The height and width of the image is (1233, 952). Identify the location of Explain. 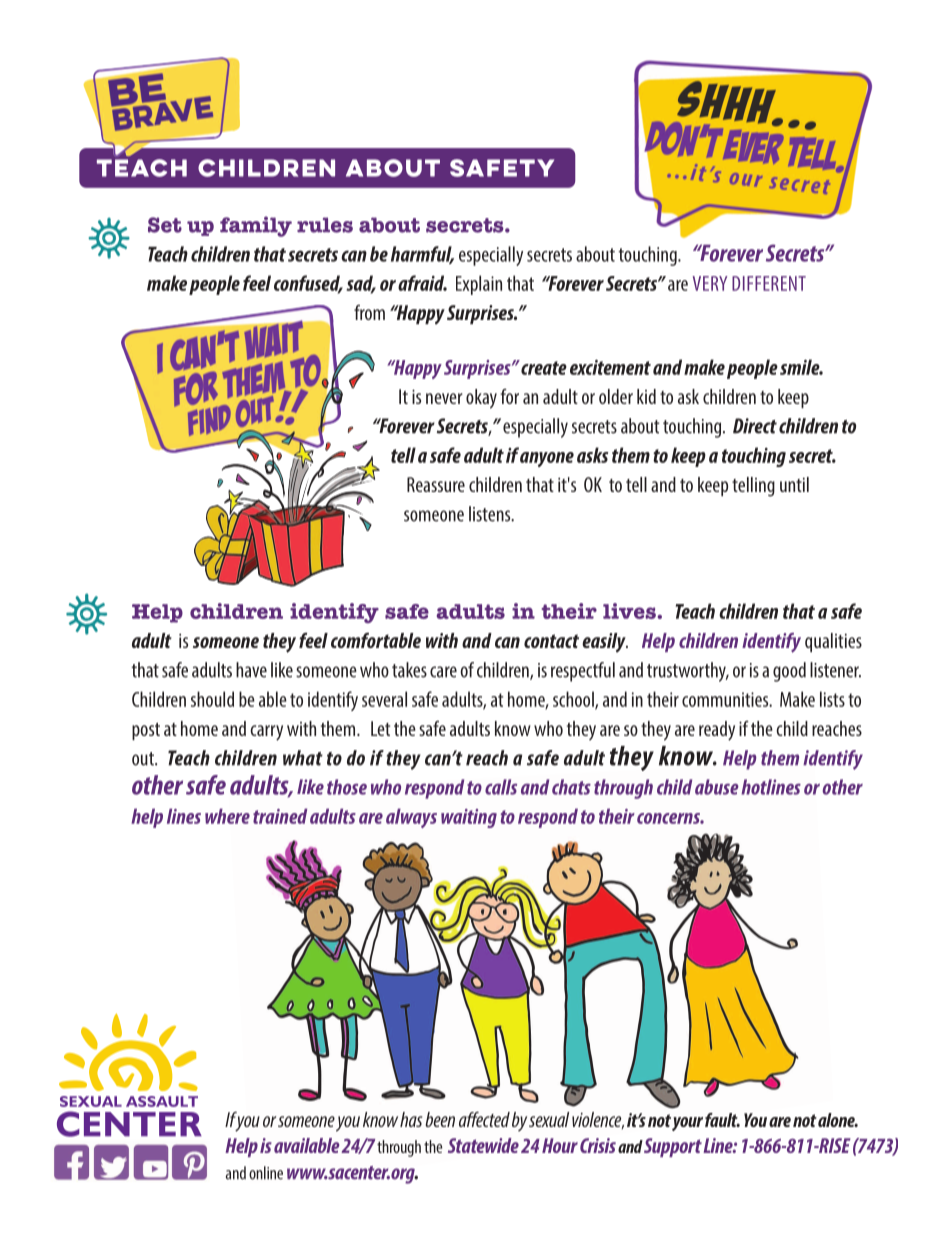
(479, 285).
